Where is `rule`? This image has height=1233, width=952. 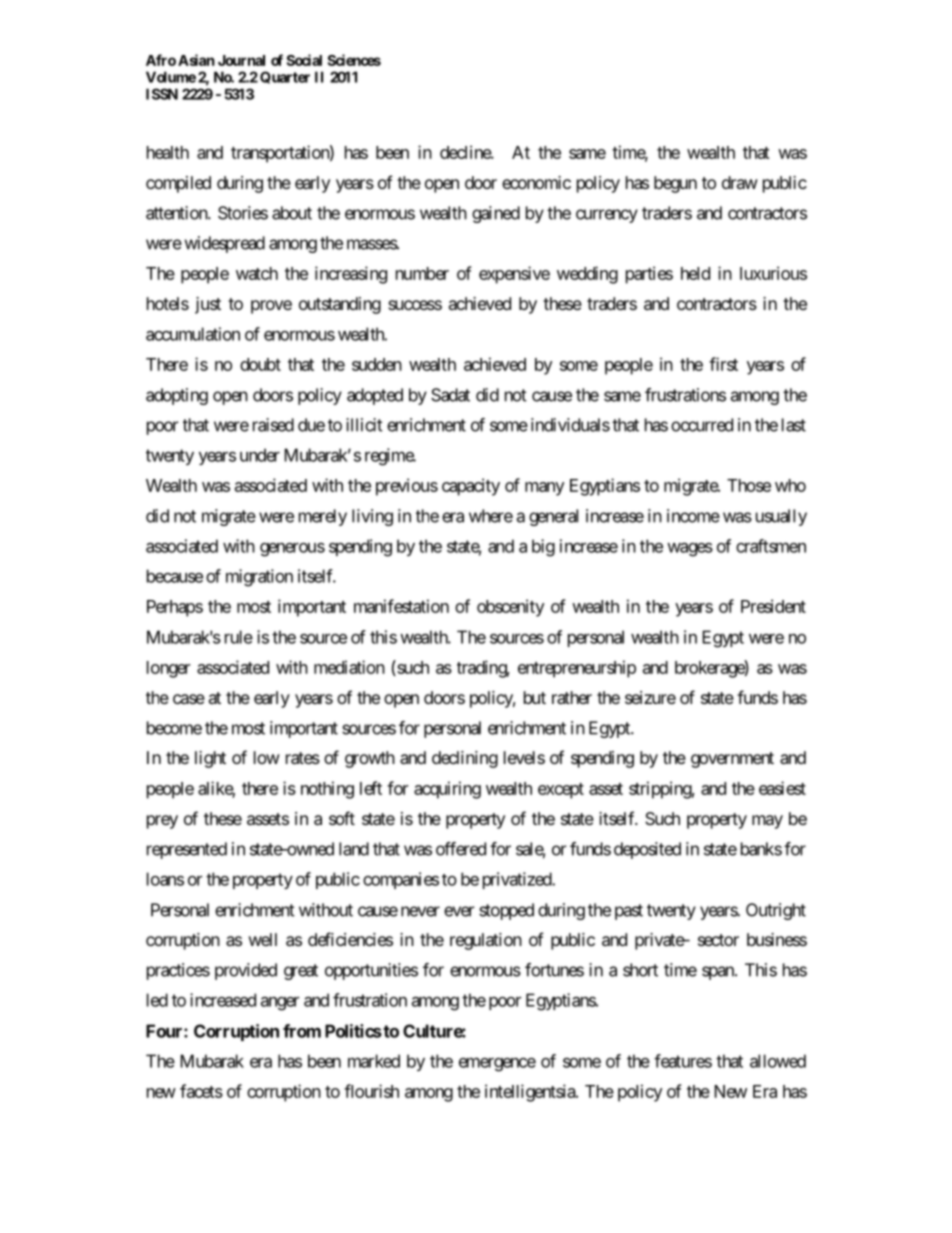 rule is located at coordinates (239, 637).
